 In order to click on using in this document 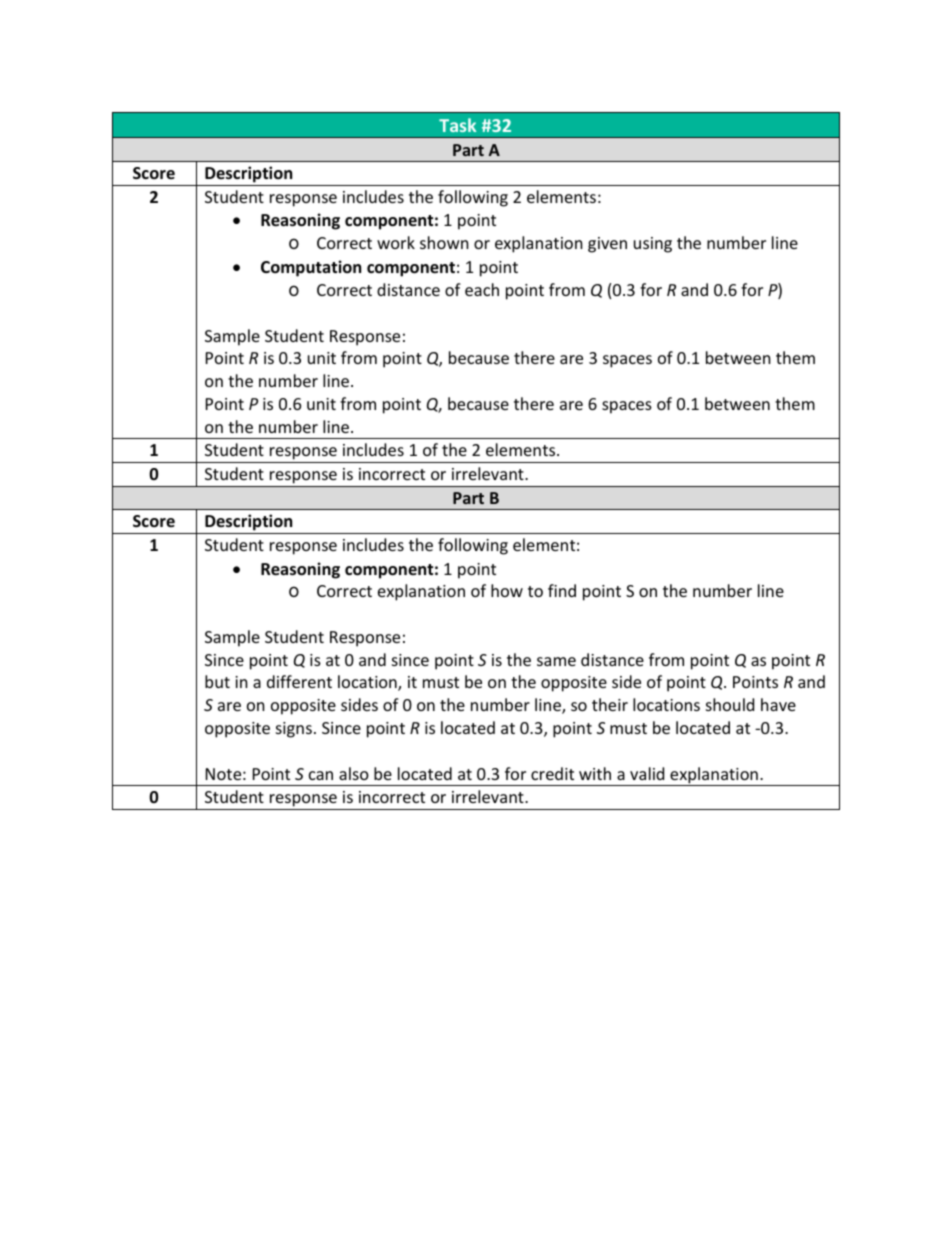, I will do `click(653, 245)`.
